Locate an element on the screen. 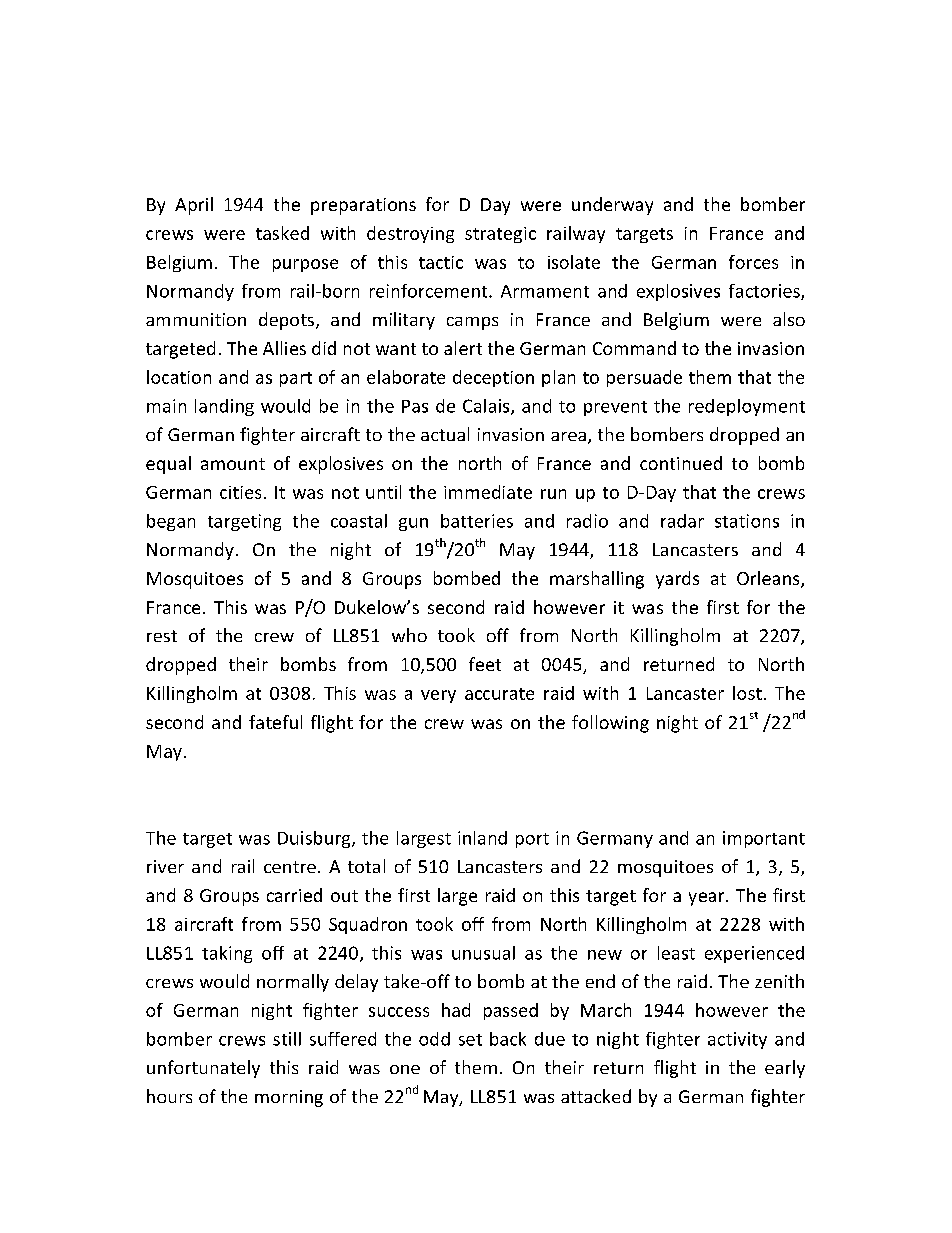 The image size is (952, 1233). strategic is located at coordinates (500, 235).
